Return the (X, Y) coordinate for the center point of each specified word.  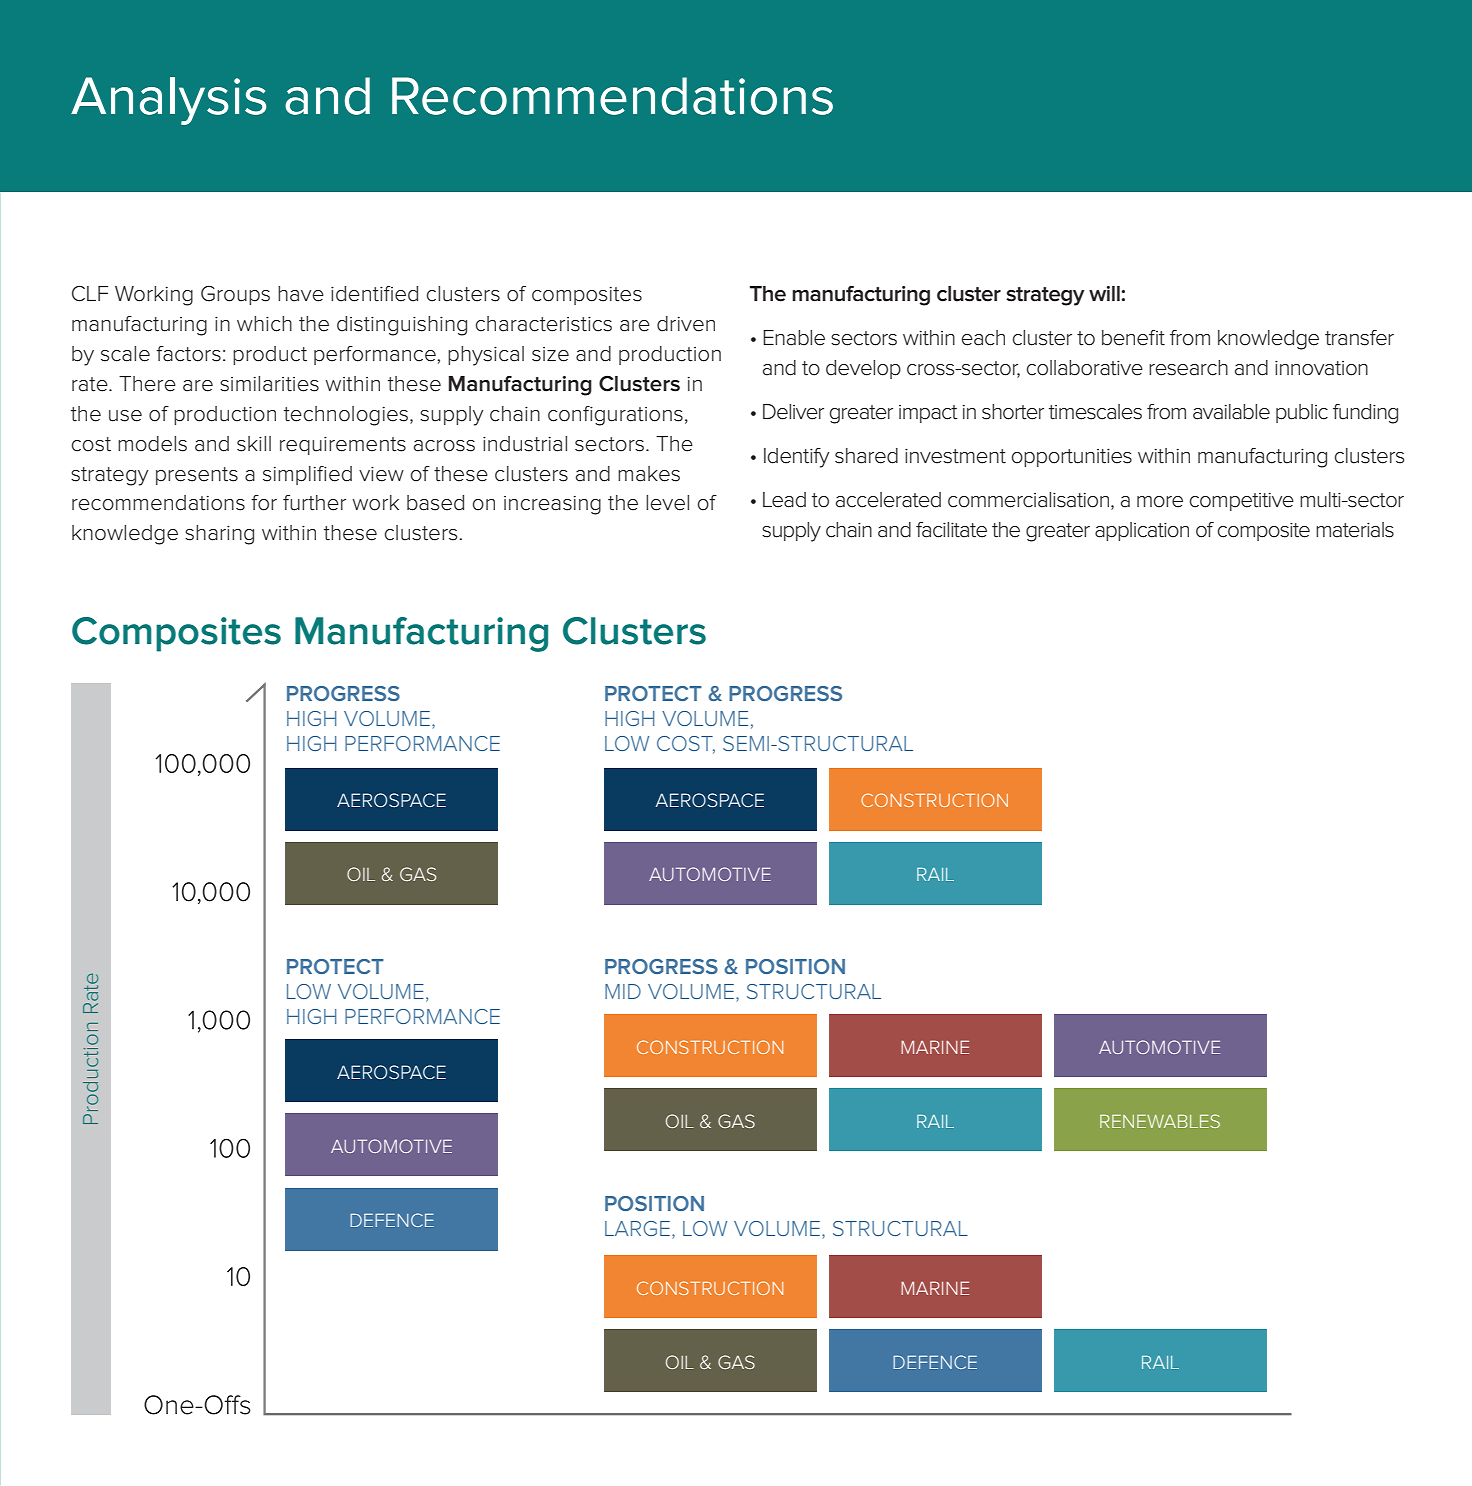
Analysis (168, 101)
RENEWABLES (1160, 1121)
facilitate (951, 530)
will (1105, 293)
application (1142, 531)
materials (1355, 530)
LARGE (637, 1228)
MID (623, 991)
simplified (307, 475)
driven (686, 324)
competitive (1242, 502)
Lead (784, 500)
